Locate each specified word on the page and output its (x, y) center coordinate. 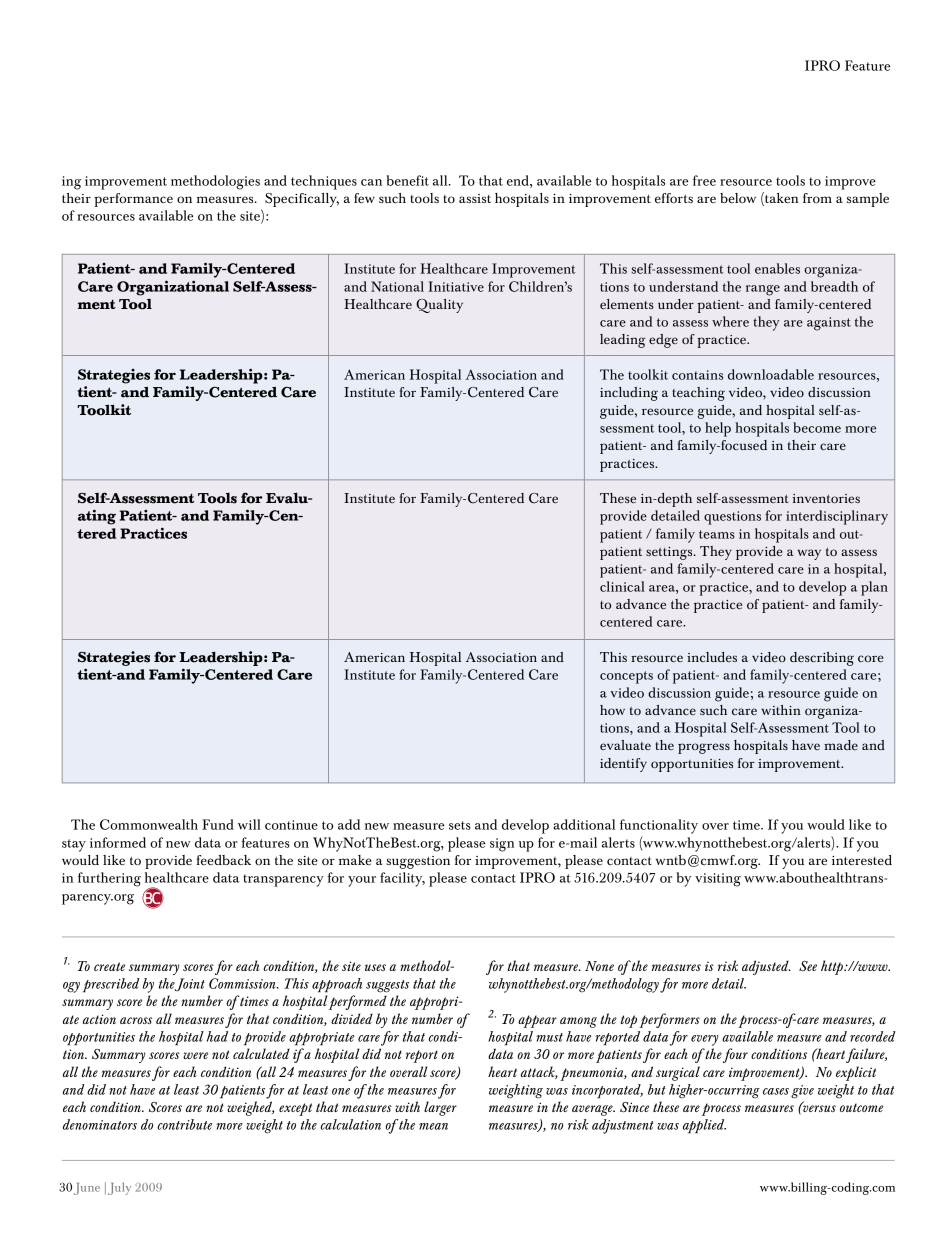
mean (433, 1126)
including (629, 394)
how (612, 710)
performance (133, 200)
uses (375, 967)
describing (822, 659)
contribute (184, 1124)
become (817, 427)
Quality (439, 306)
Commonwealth (149, 824)
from (817, 198)
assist (475, 198)
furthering (109, 879)
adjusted (766, 967)
